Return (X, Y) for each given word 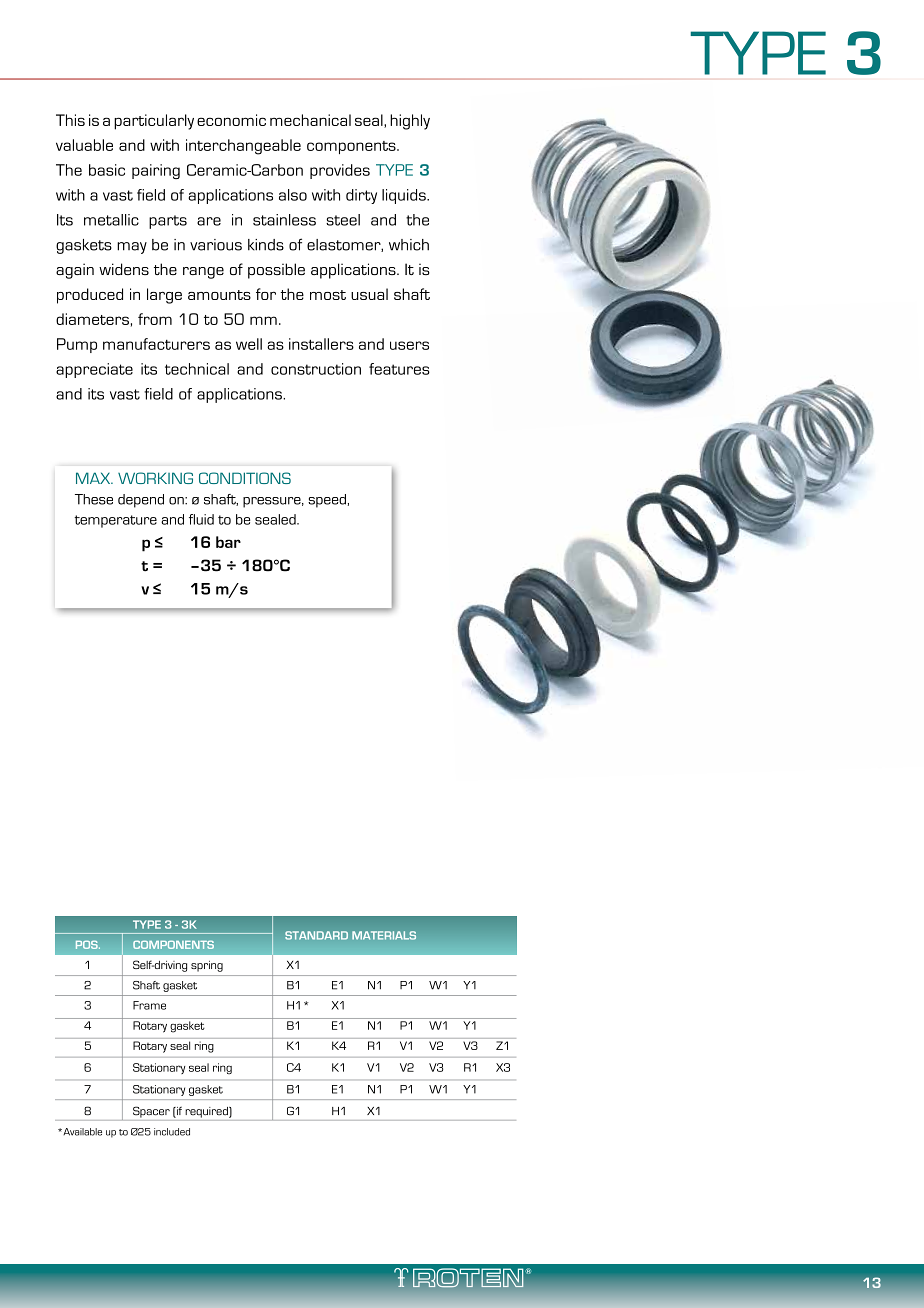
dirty (361, 196)
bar (228, 542)
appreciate (94, 370)
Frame (149, 1005)
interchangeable (243, 147)
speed (327, 501)
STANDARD (316, 935)
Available (81, 1132)
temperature (115, 521)
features (399, 369)
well (249, 344)
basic (107, 170)
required (207, 1112)
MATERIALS (384, 935)
